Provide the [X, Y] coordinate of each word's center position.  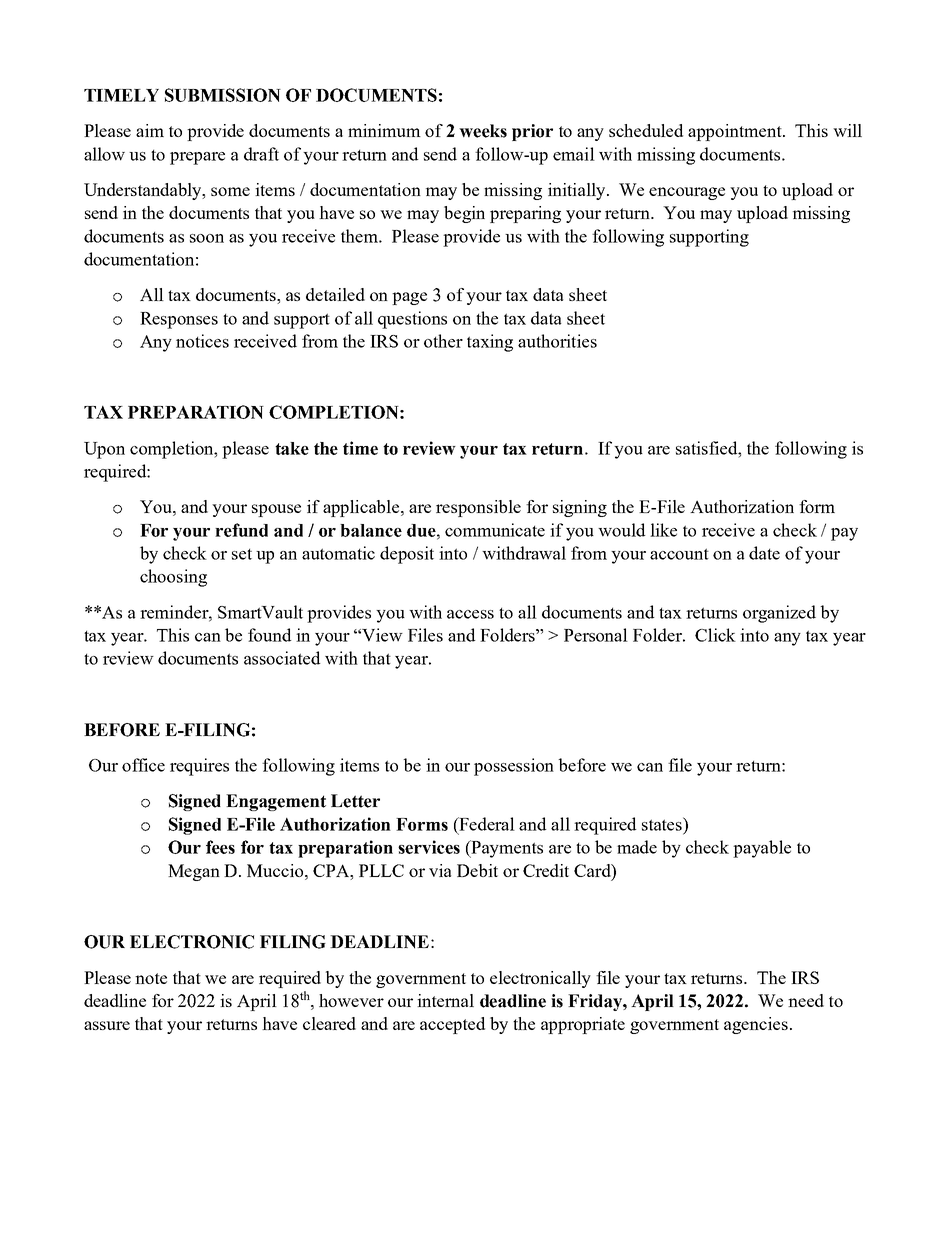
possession [514, 767]
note [151, 978]
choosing [173, 578]
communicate [495, 530]
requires [199, 767]
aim [150, 130]
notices [202, 341]
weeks [483, 131]
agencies [756, 1025]
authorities [557, 341]
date [764, 553]
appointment [736, 132]
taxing [490, 343]
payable [762, 849]
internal [445, 1000]
